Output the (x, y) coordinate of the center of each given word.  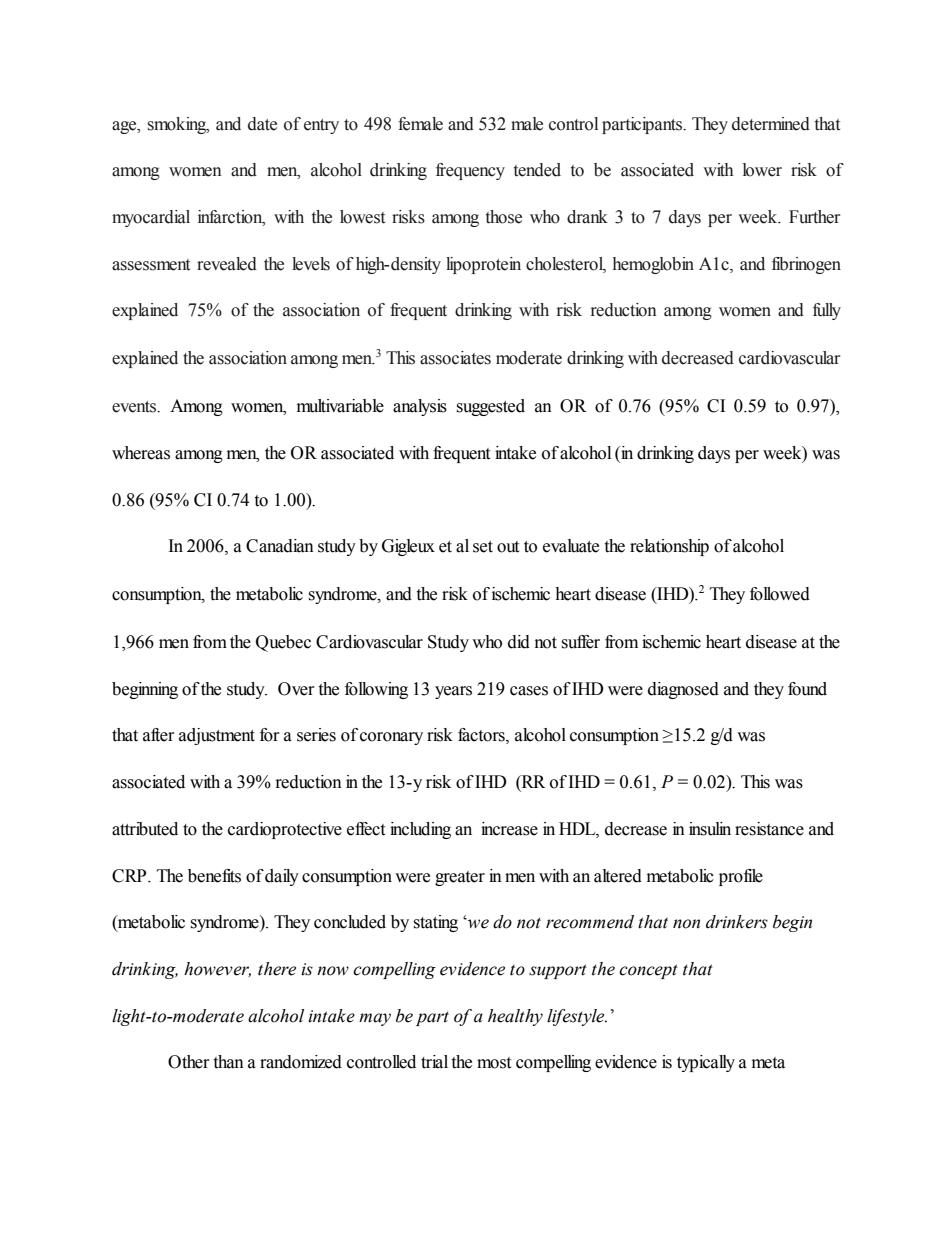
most (494, 1063)
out (508, 547)
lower (762, 170)
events (135, 407)
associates (455, 358)
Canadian (280, 546)
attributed (145, 829)
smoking (178, 125)
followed (780, 594)
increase (509, 829)
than (228, 1062)
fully (827, 311)
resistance (769, 829)
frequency (470, 171)
